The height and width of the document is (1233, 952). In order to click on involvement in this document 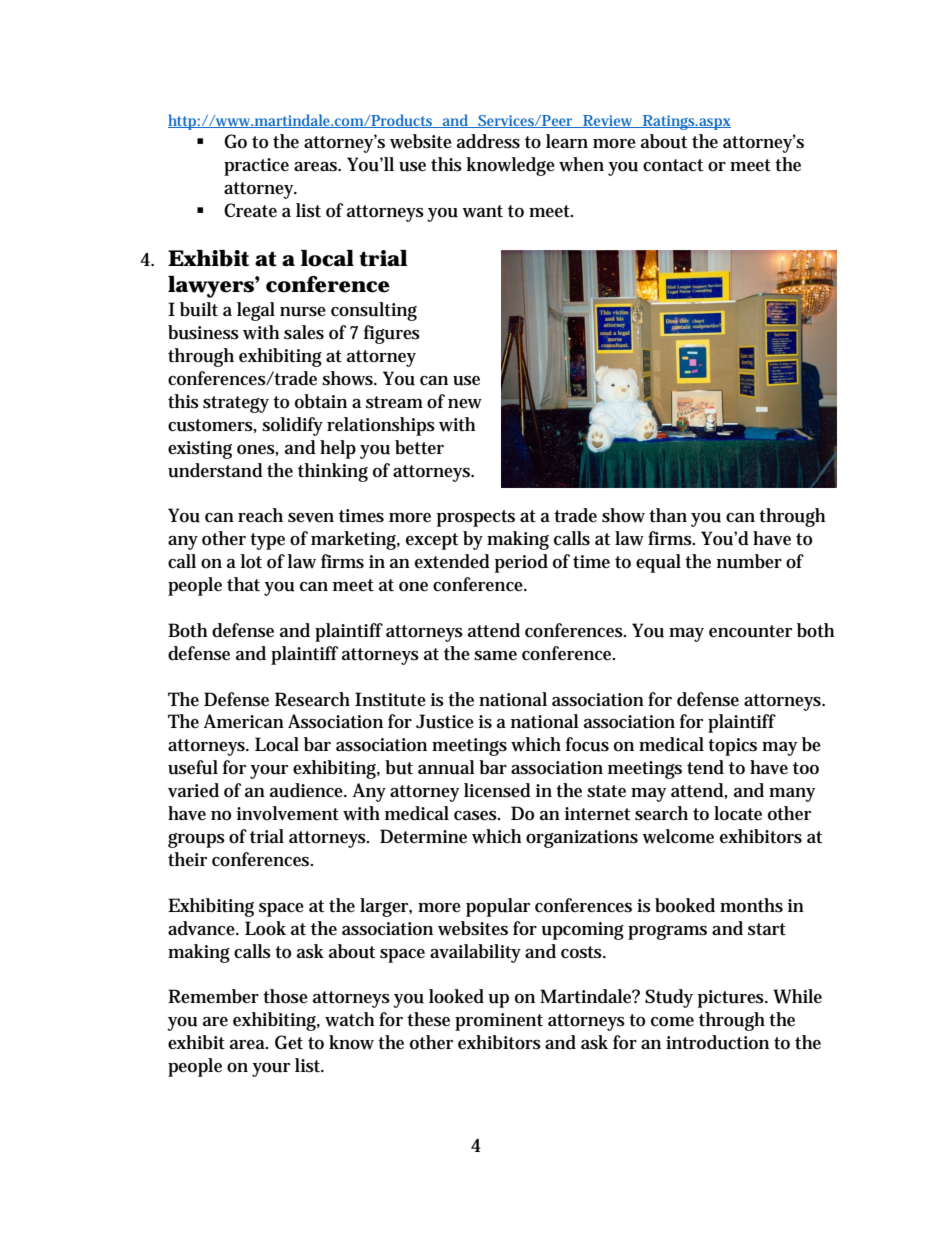, I will do `click(288, 813)`.
